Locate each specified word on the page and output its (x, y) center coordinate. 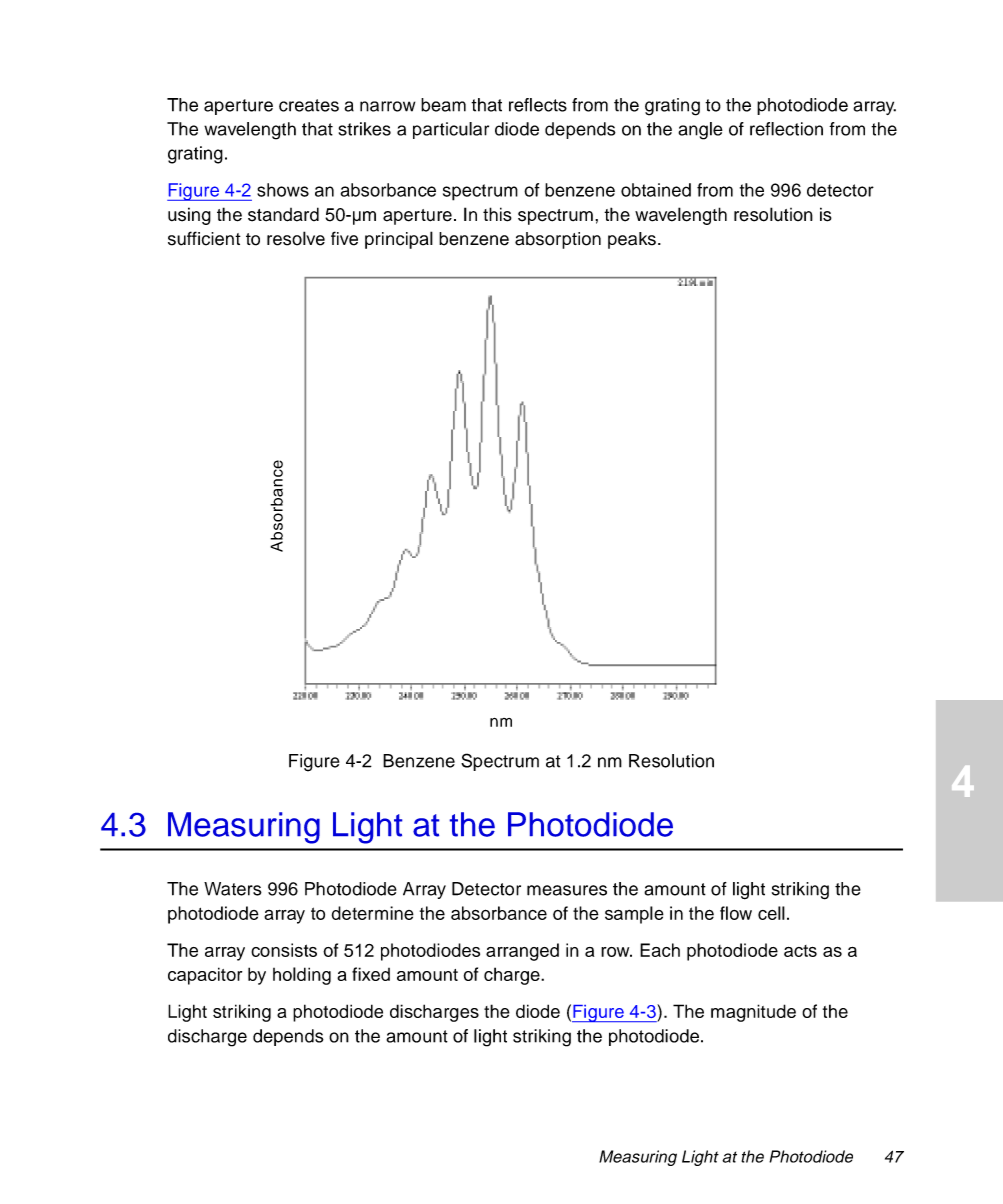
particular (451, 130)
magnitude (753, 1013)
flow (736, 913)
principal (399, 240)
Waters (233, 889)
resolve (296, 238)
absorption (558, 240)
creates (309, 105)
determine (373, 913)
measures (567, 890)
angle (700, 131)
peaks (632, 240)
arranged (522, 952)
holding (302, 976)
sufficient (204, 238)
